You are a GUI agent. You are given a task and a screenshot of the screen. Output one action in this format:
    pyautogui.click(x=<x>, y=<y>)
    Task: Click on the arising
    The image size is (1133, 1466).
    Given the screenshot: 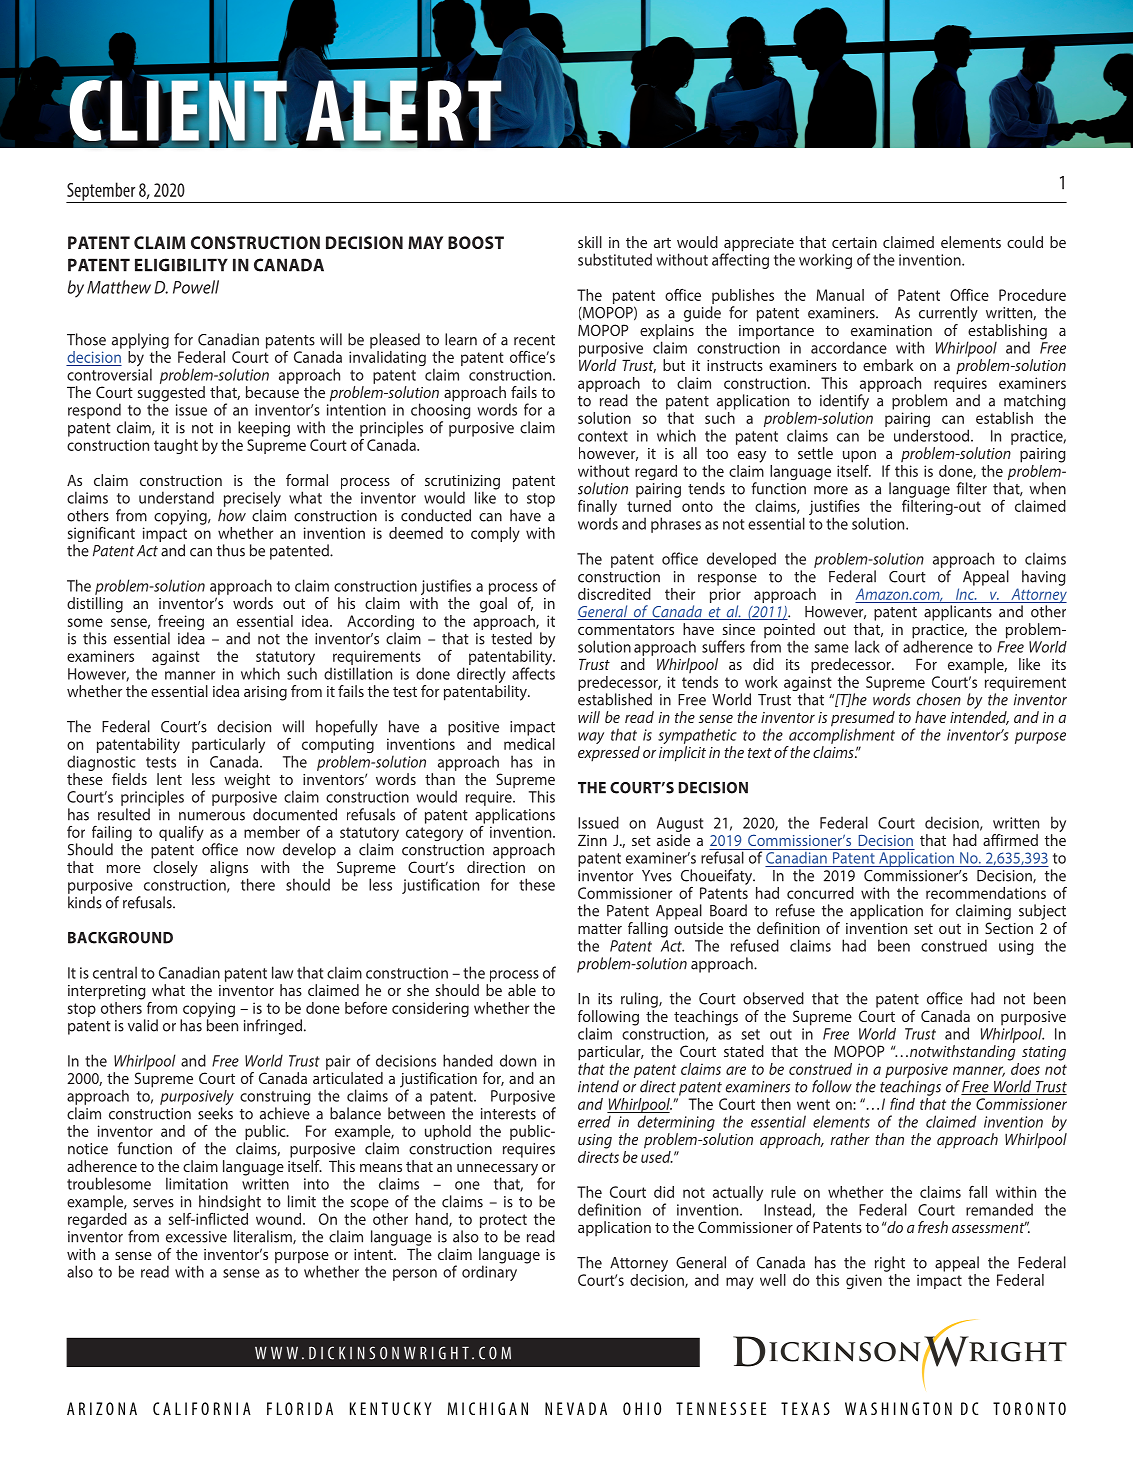 What is the action you would take?
    pyautogui.click(x=265, y=693)
